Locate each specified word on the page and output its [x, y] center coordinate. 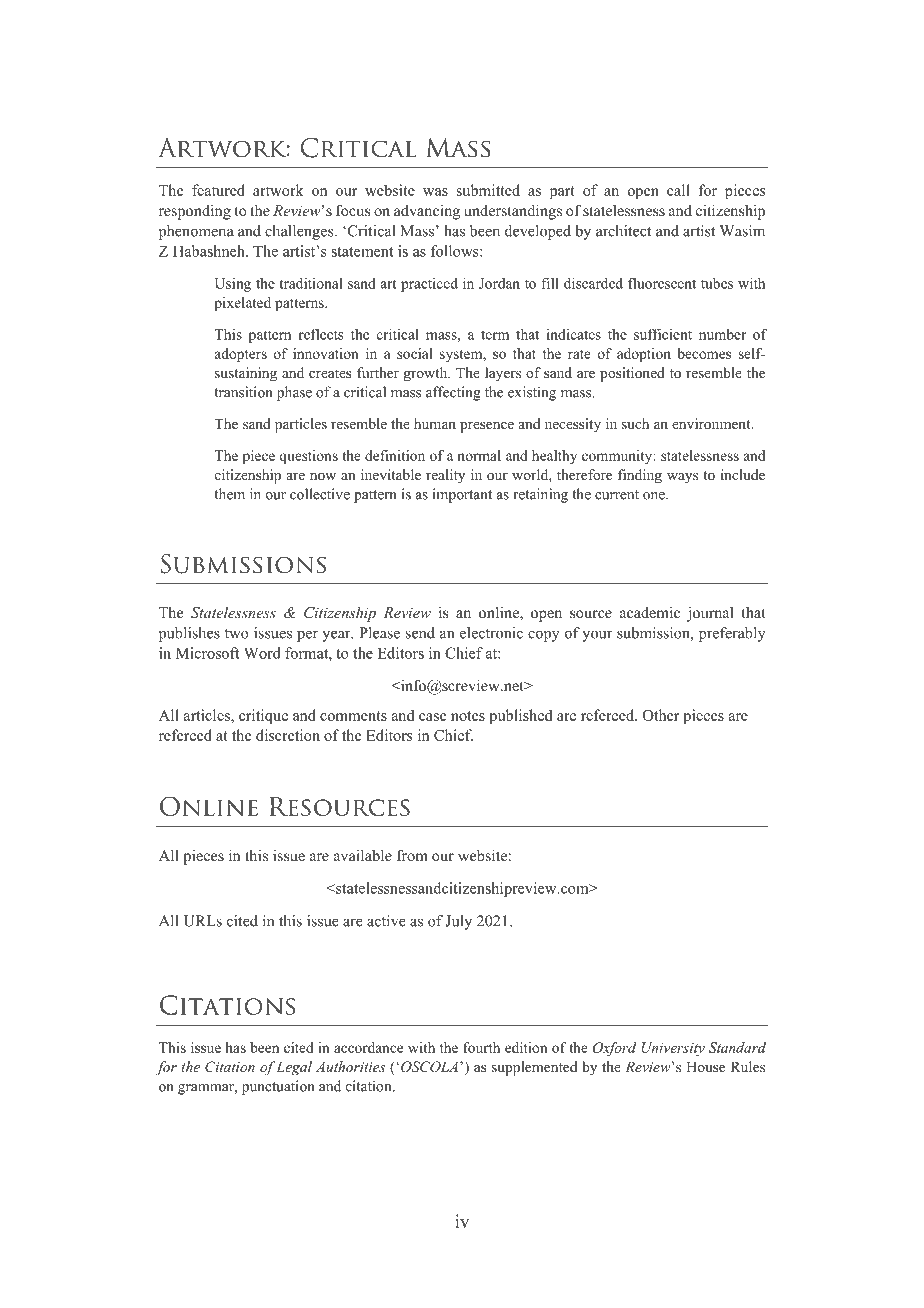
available [363, 855]
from [412, 855]
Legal [294, 1068]
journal [710, 614]
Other [661, 715]
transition [243, 392]
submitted [488, 190]
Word [262, 653]
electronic [491, 633]
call [678, 190]
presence [487, 427]
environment [712, 423]
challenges [300, 232]
